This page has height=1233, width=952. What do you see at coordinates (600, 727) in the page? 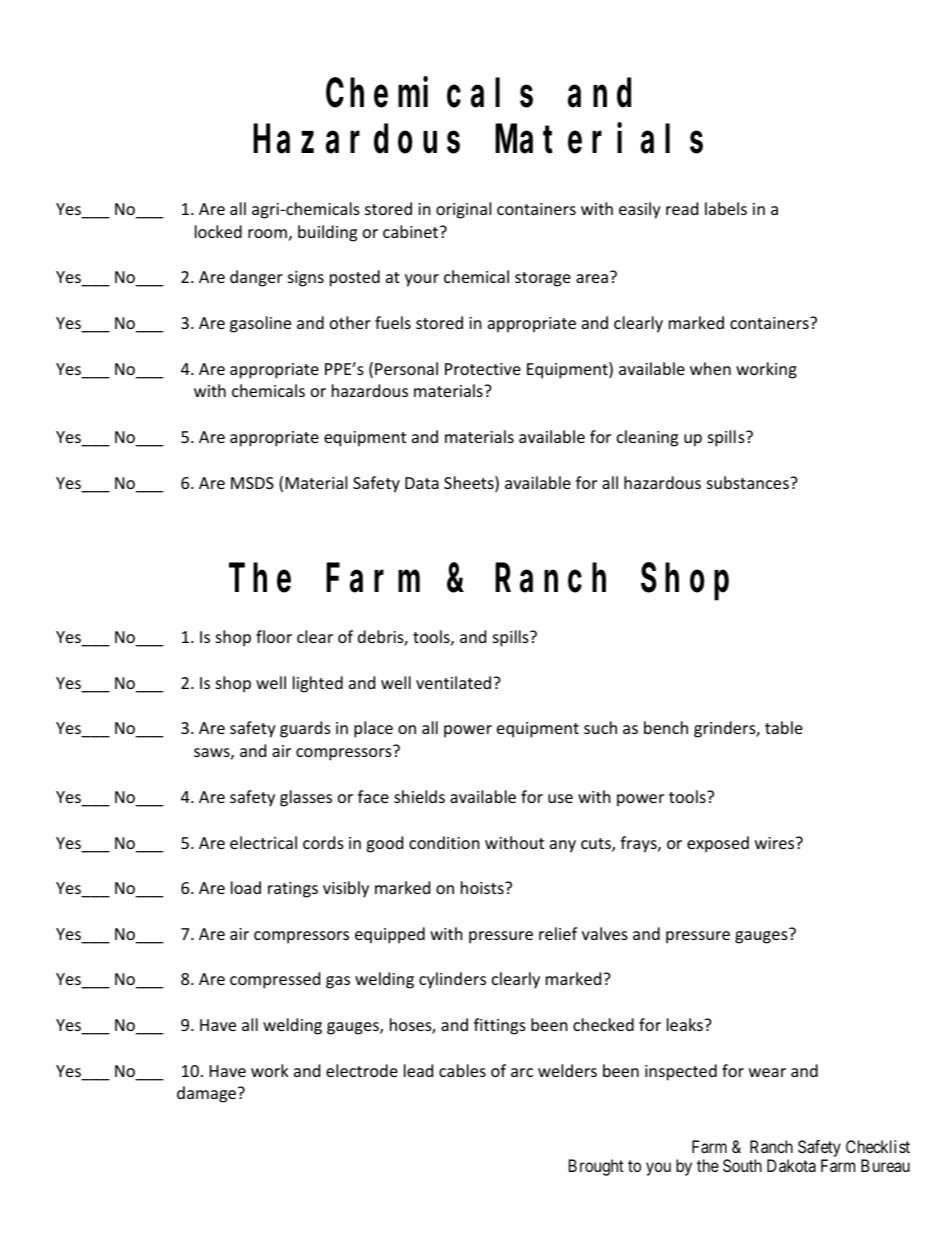
I see `such` at bounding box center [600, 727].
